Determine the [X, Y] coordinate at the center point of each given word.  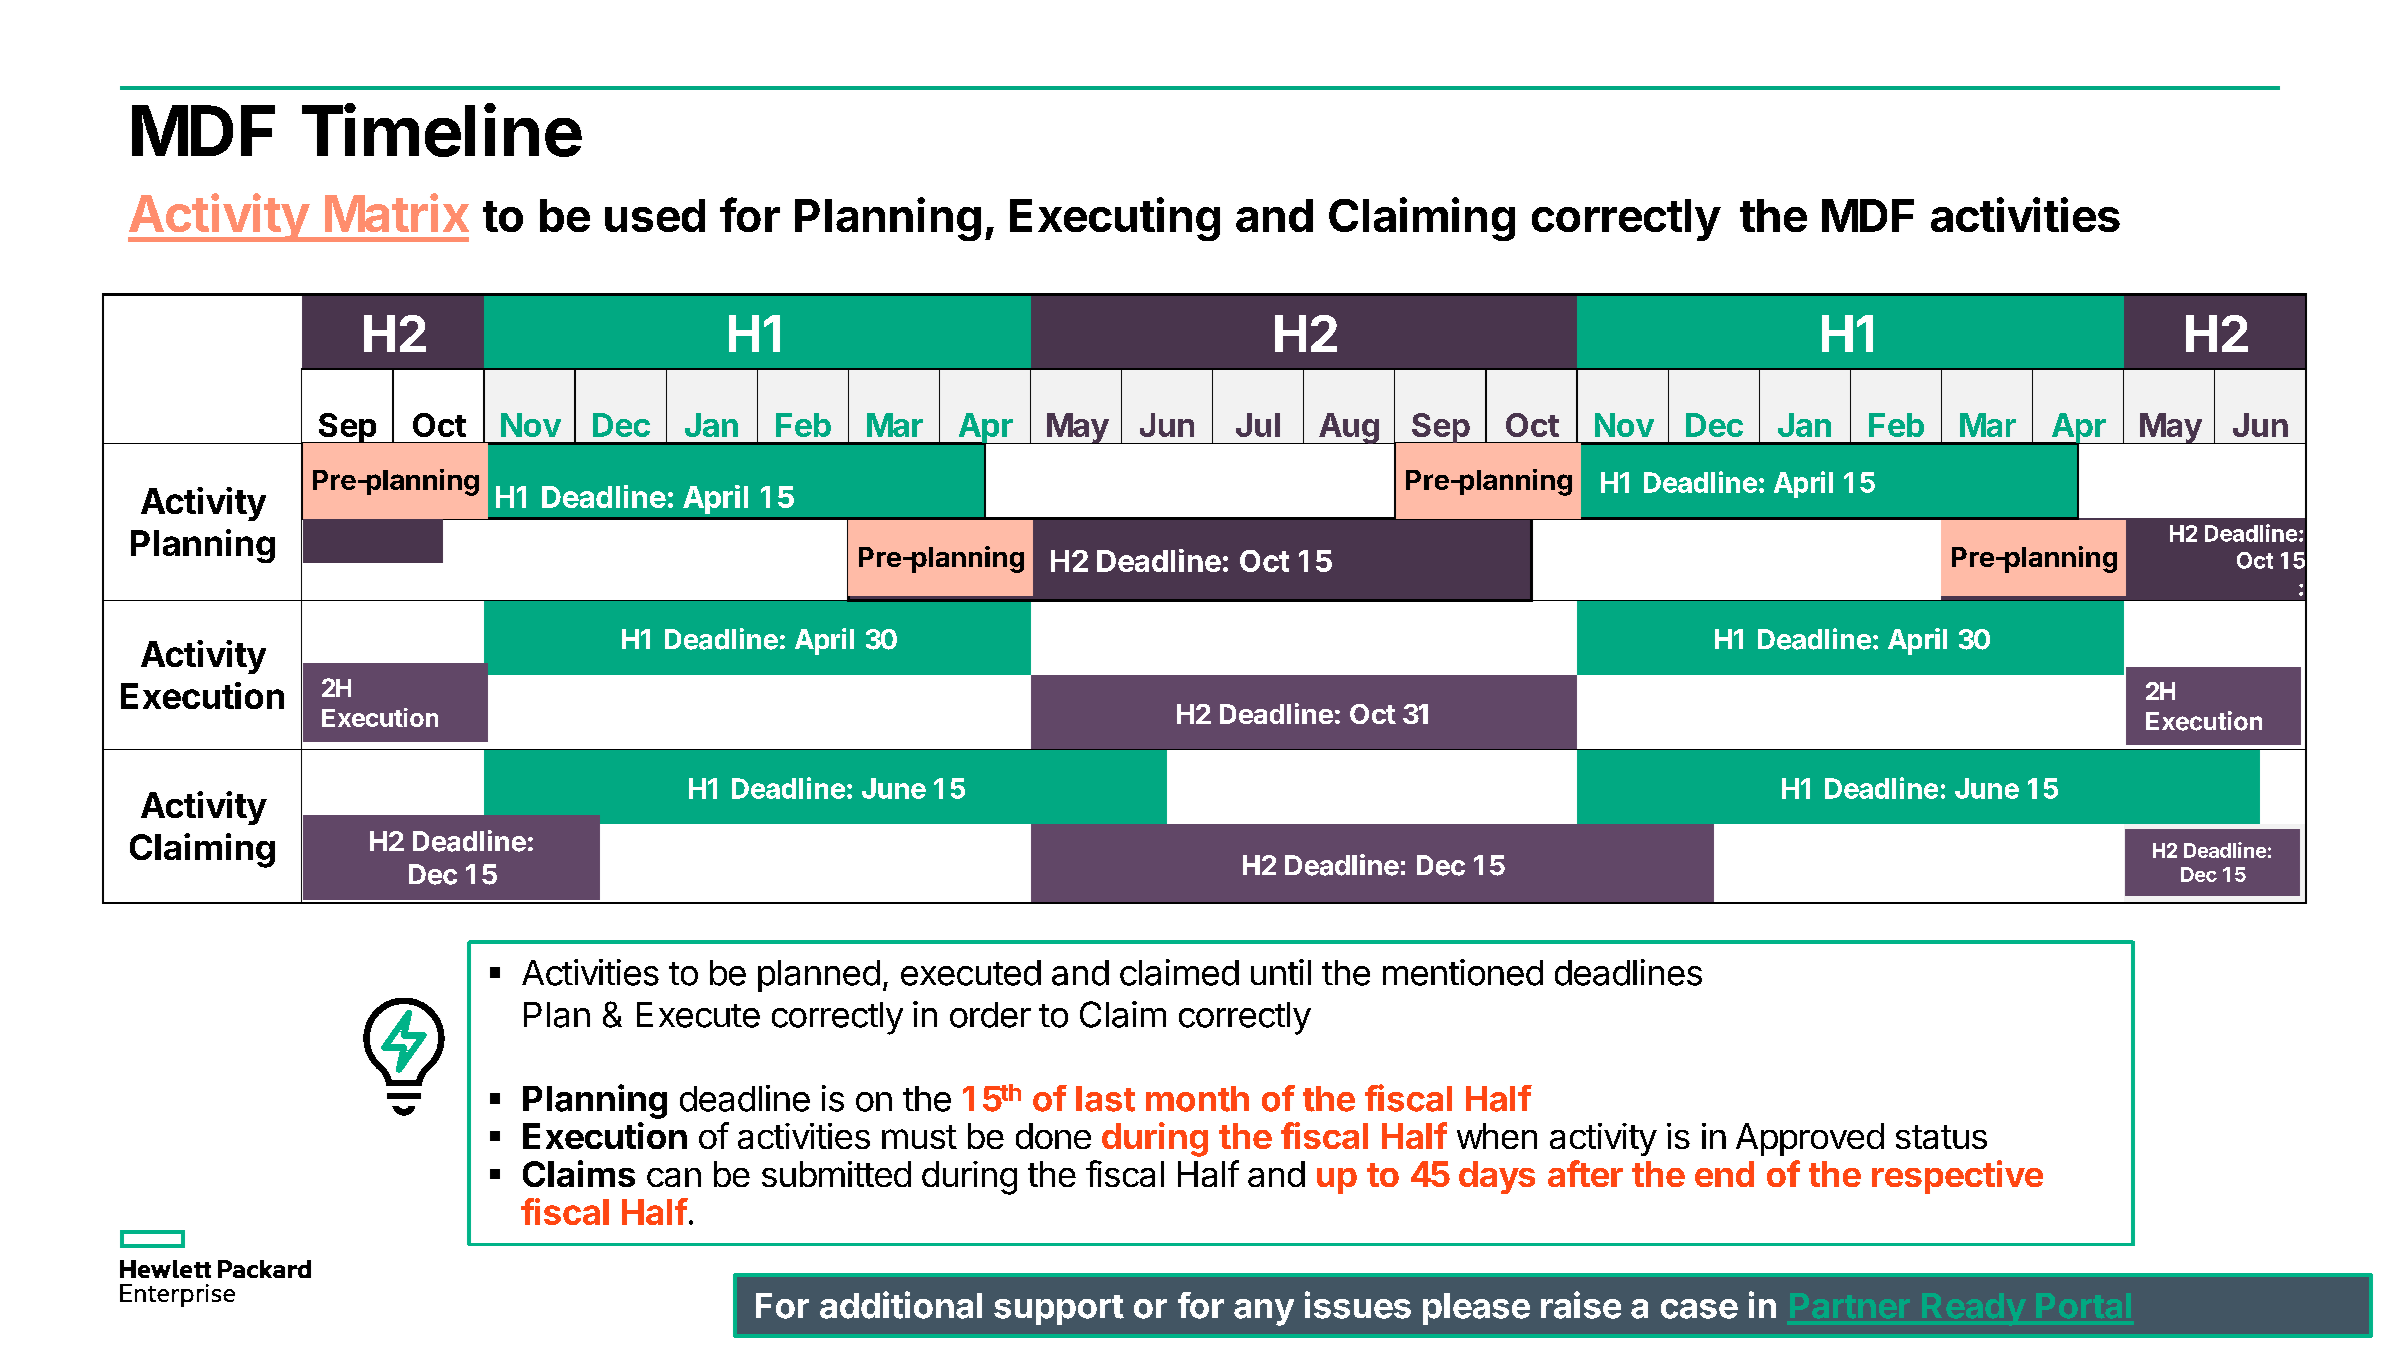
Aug [1349, 428]
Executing [1115, 219]
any [1264, 1312]
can [674, 1177]
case [1699, 1309]
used [655, 215]
